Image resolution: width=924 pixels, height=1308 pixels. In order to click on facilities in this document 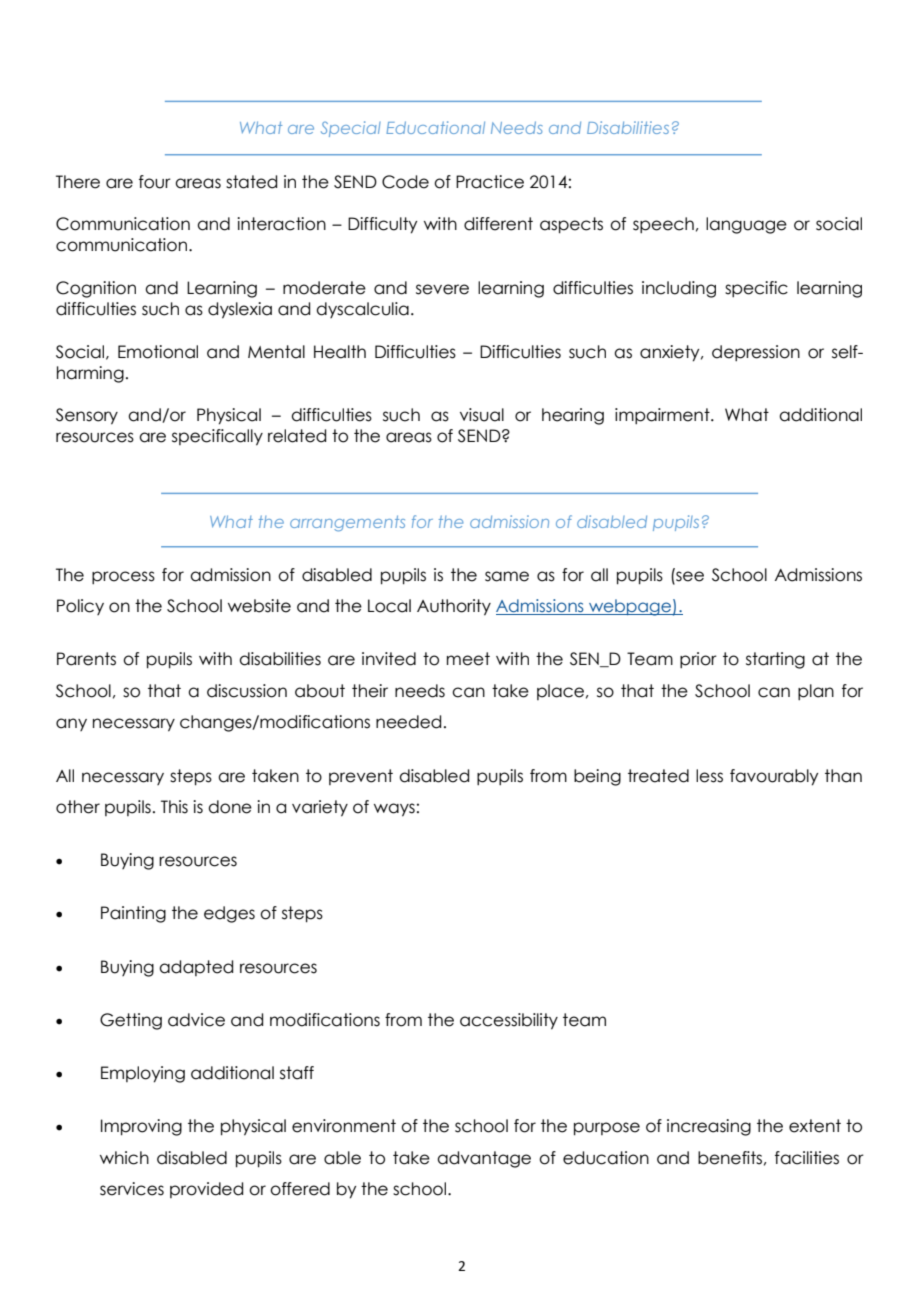, I will do `click(807, 1158)`.
